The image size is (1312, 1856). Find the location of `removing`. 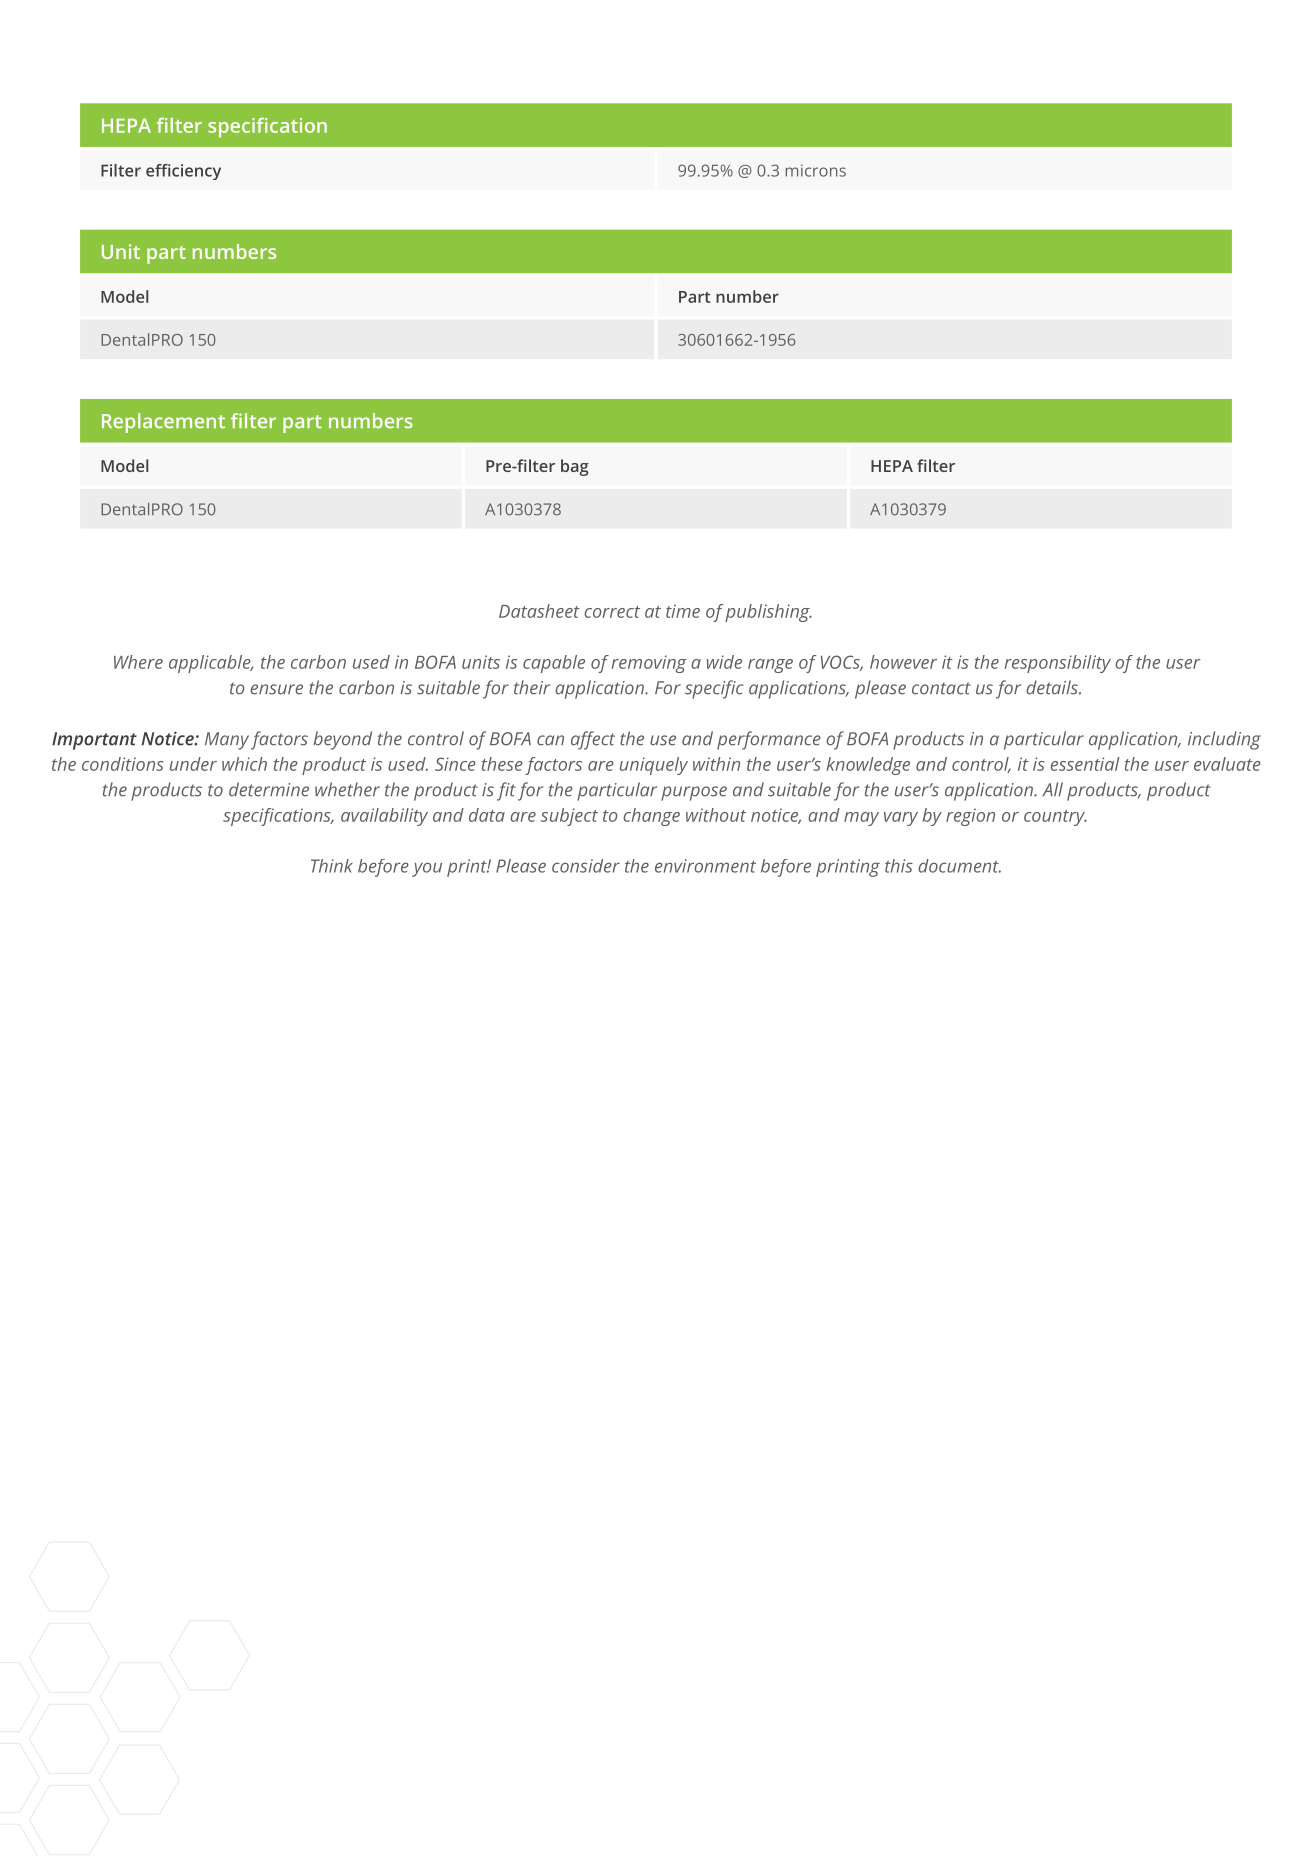

removing is located at coordinates (649, 664).
